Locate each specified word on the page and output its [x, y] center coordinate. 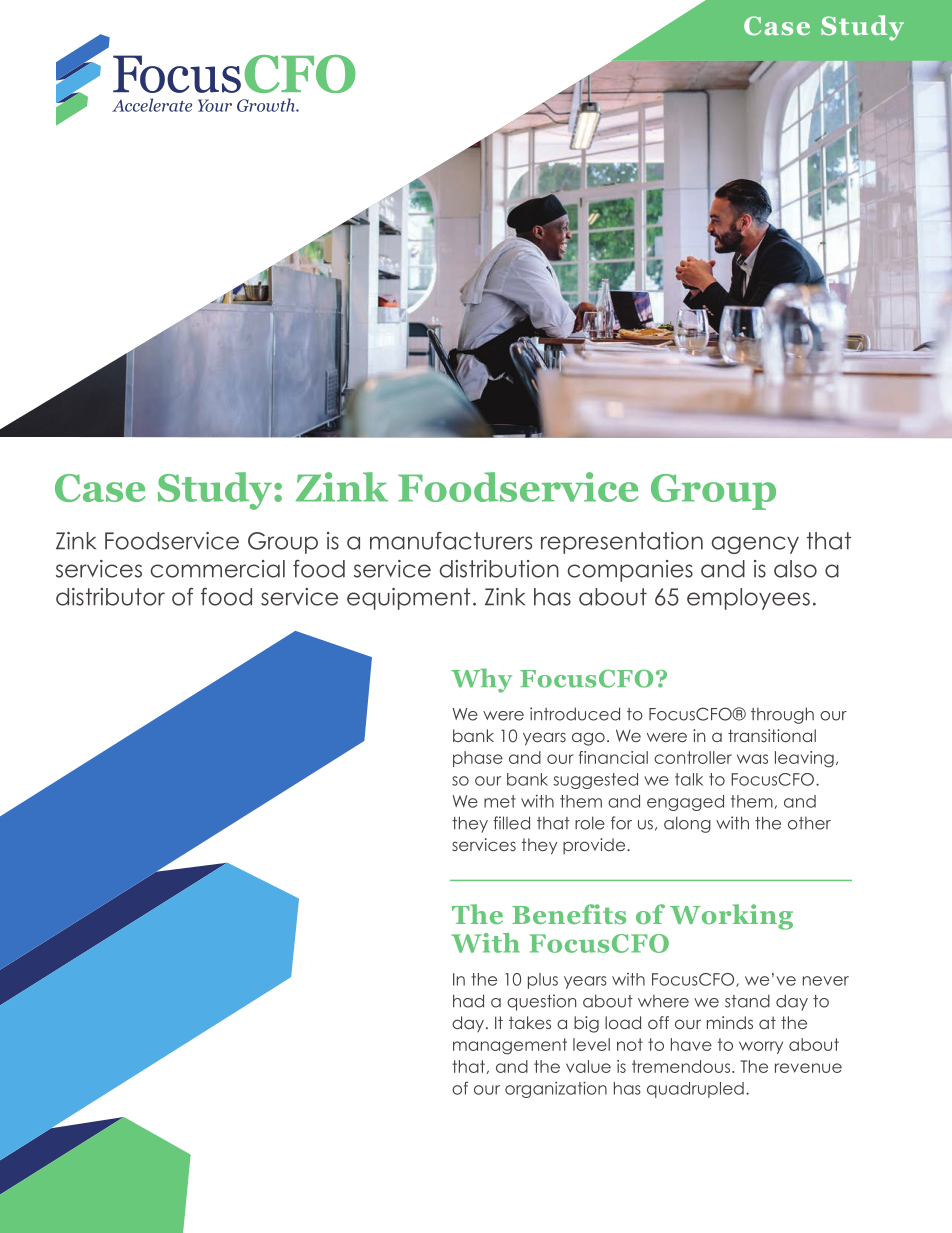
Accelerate [152, 105]
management [510, 1046]
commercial [217, 569]
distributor [110, 597]
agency [755, 545]
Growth [267, 105]
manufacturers [451, 541]
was [752, 759]
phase [478, 759]
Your [215, 105]
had [468, 1001]
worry [761, 1047]
